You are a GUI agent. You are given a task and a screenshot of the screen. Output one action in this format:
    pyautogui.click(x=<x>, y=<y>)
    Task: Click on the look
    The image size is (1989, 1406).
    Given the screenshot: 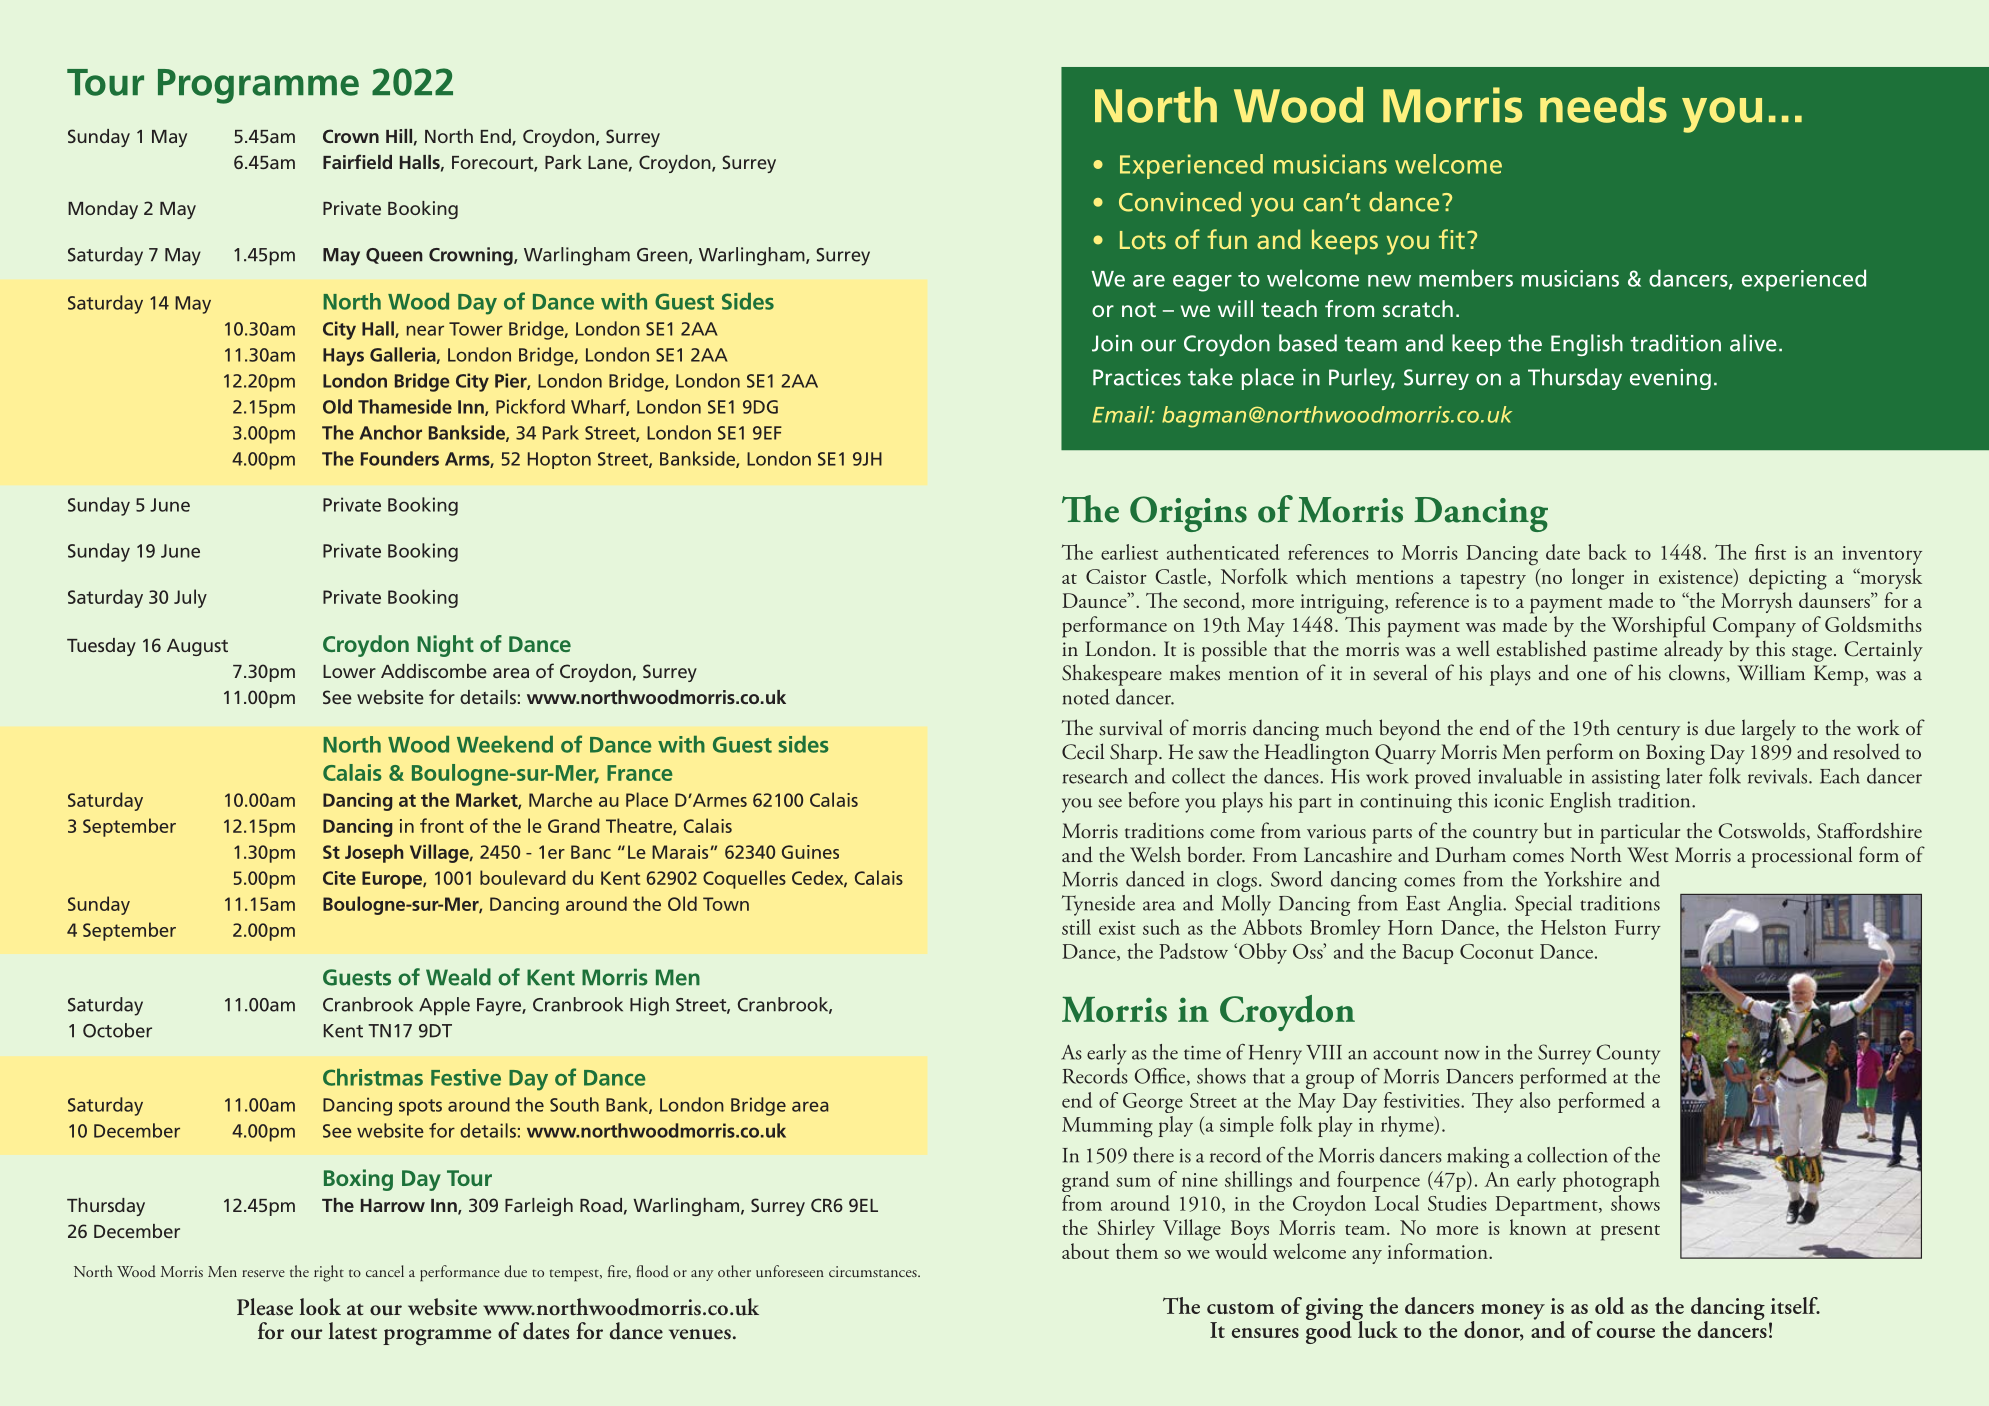 What is the action you would take?
    pyautogui.click(x=320, y=1307)
